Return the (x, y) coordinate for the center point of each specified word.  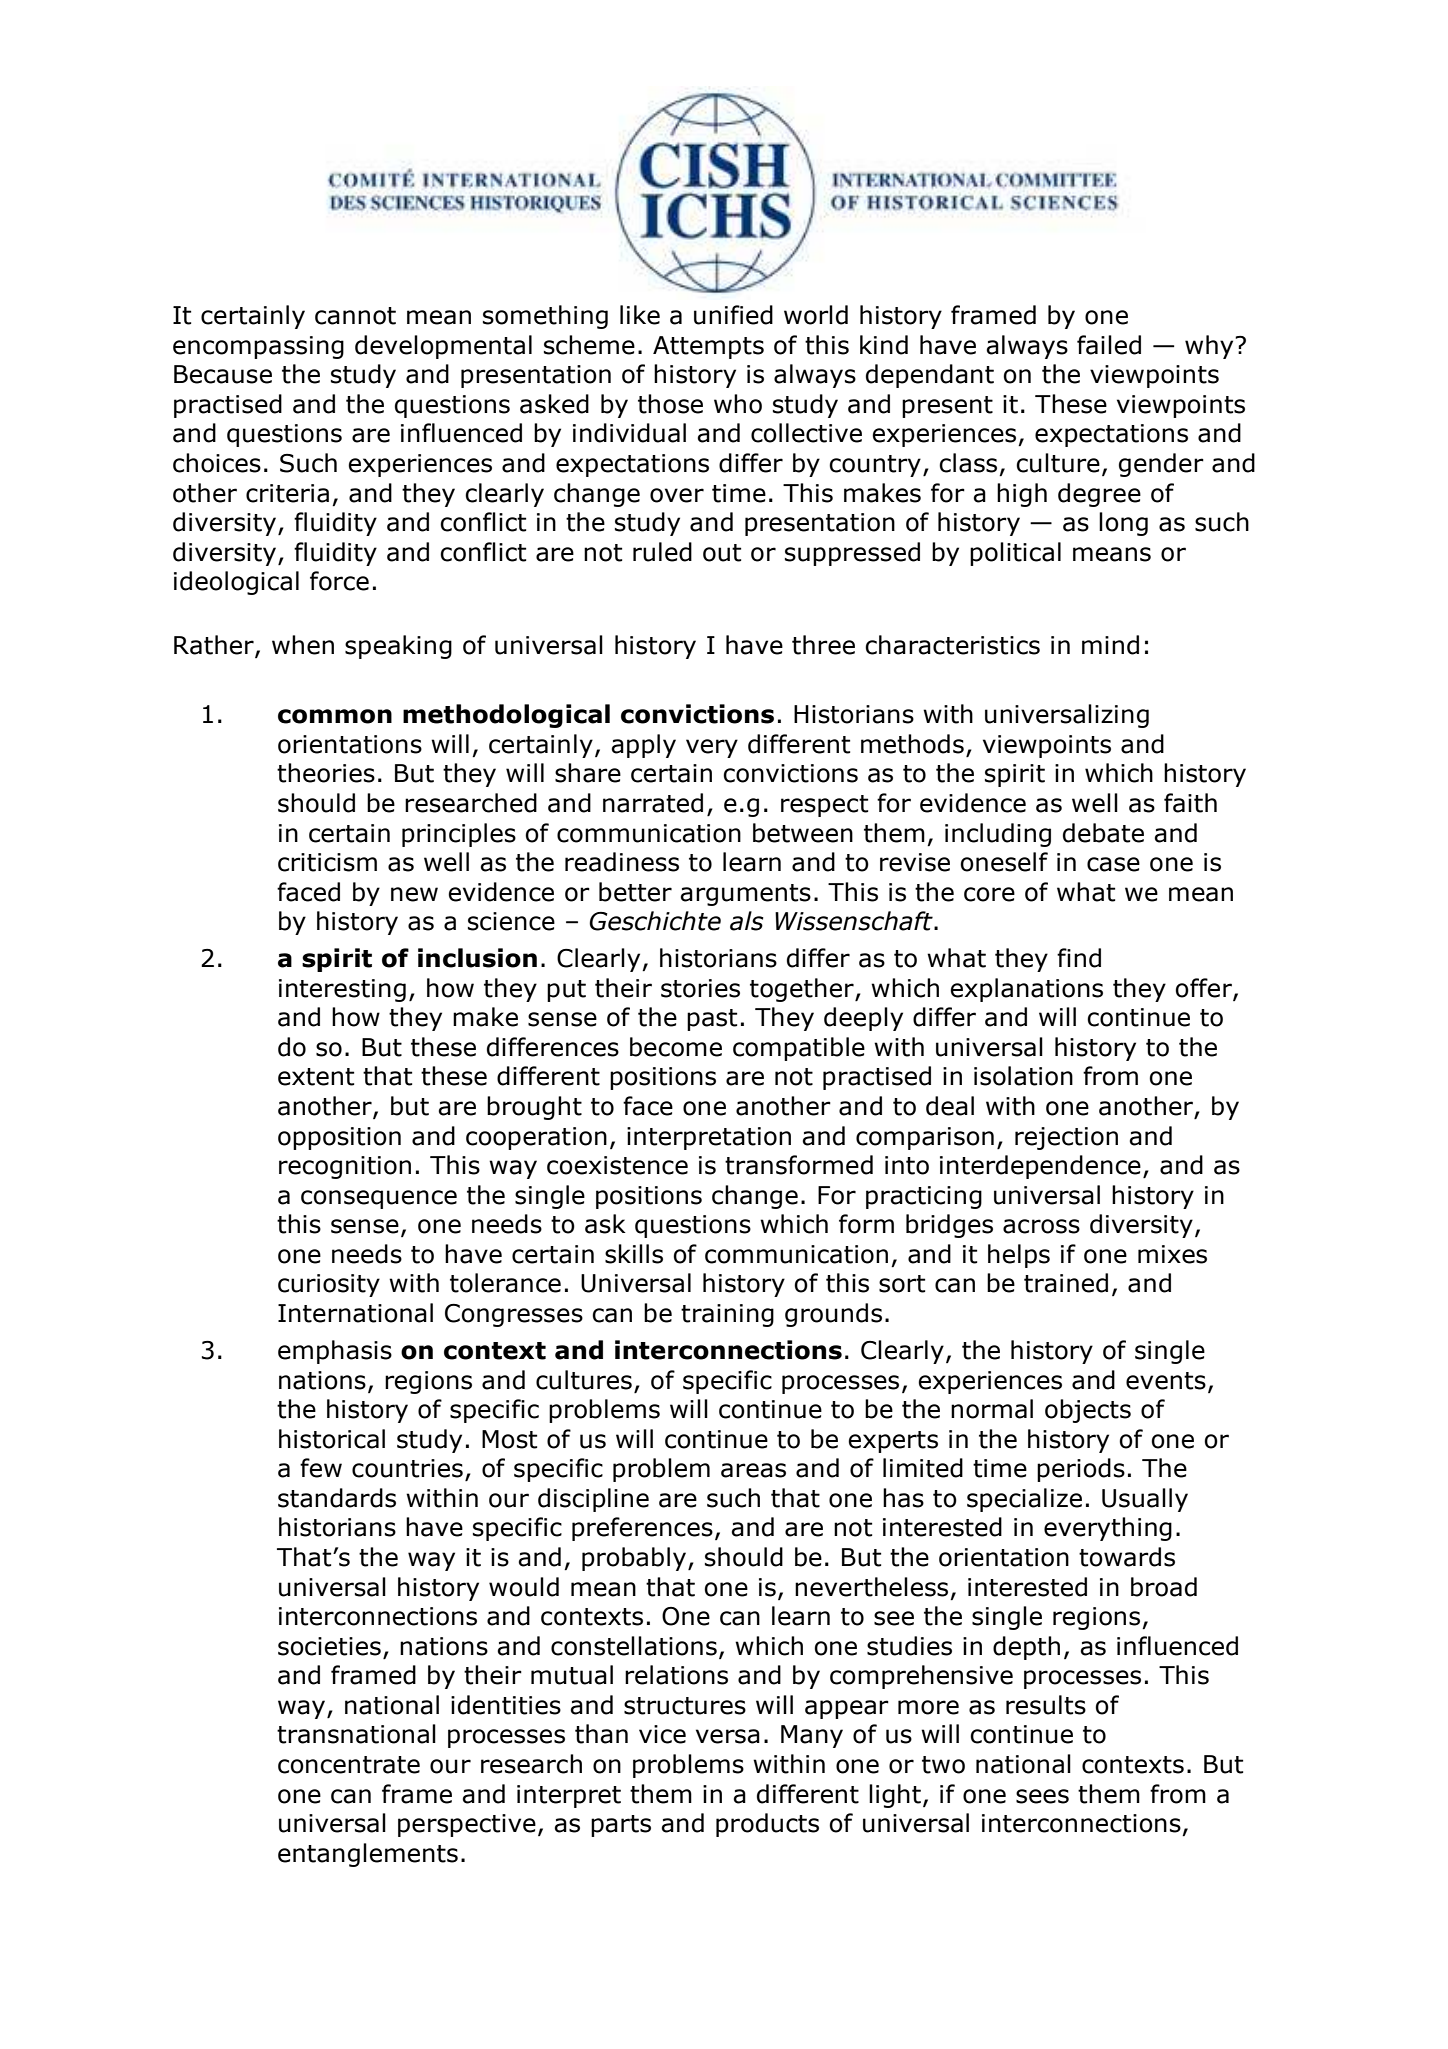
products (767, 1825)
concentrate (349, 1765)
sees (1042, 1796)
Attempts (708, 347)
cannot (355, 316)
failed (1109, 345)
